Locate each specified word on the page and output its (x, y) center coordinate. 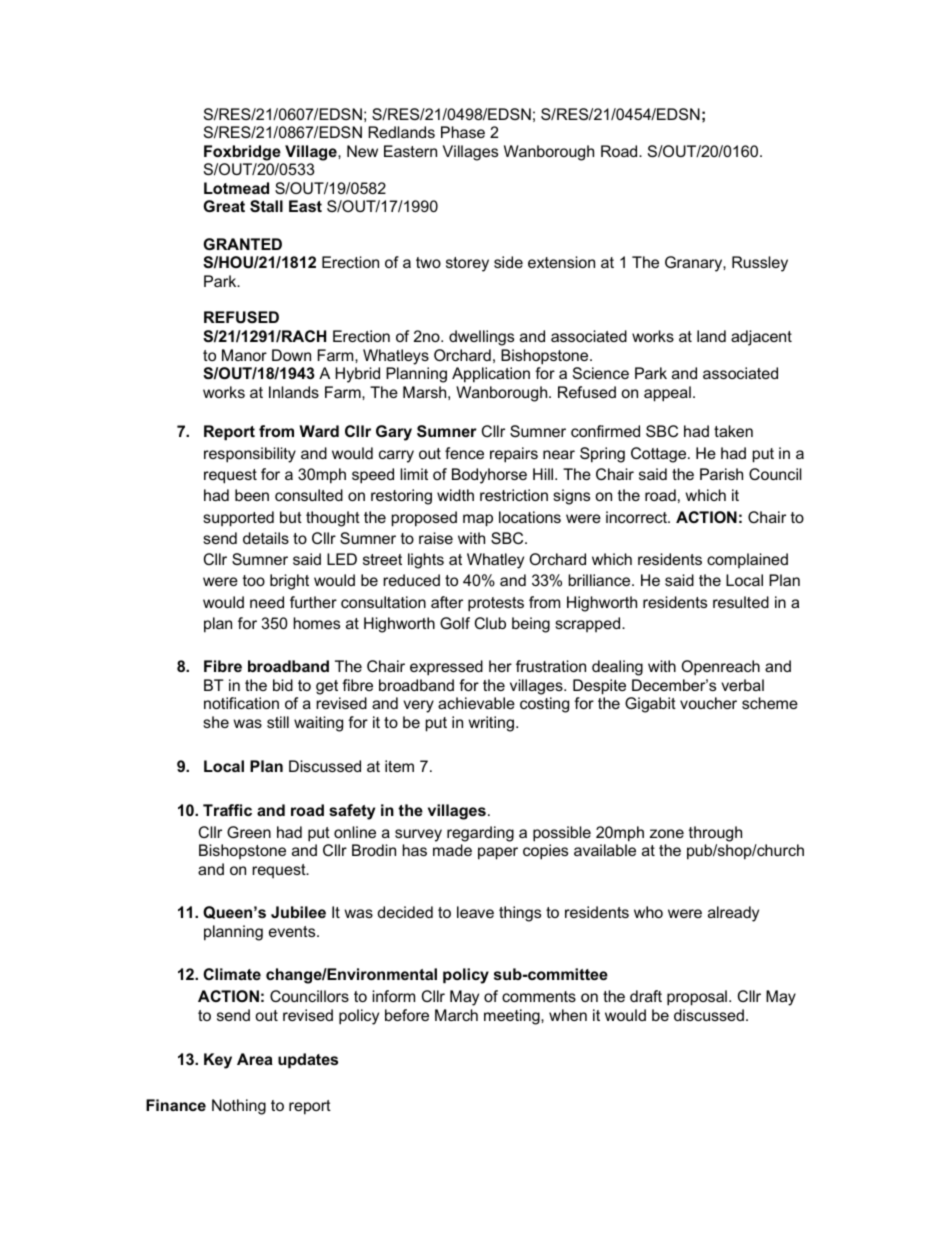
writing (491, 724)
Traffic (227, 810)
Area (255, 1059)
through (715, 834)
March (456, 1015)
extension (561, 262)
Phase (463, 132)
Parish (721, 474)
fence (464, 453)
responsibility (250, 455)
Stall (266, 206)
